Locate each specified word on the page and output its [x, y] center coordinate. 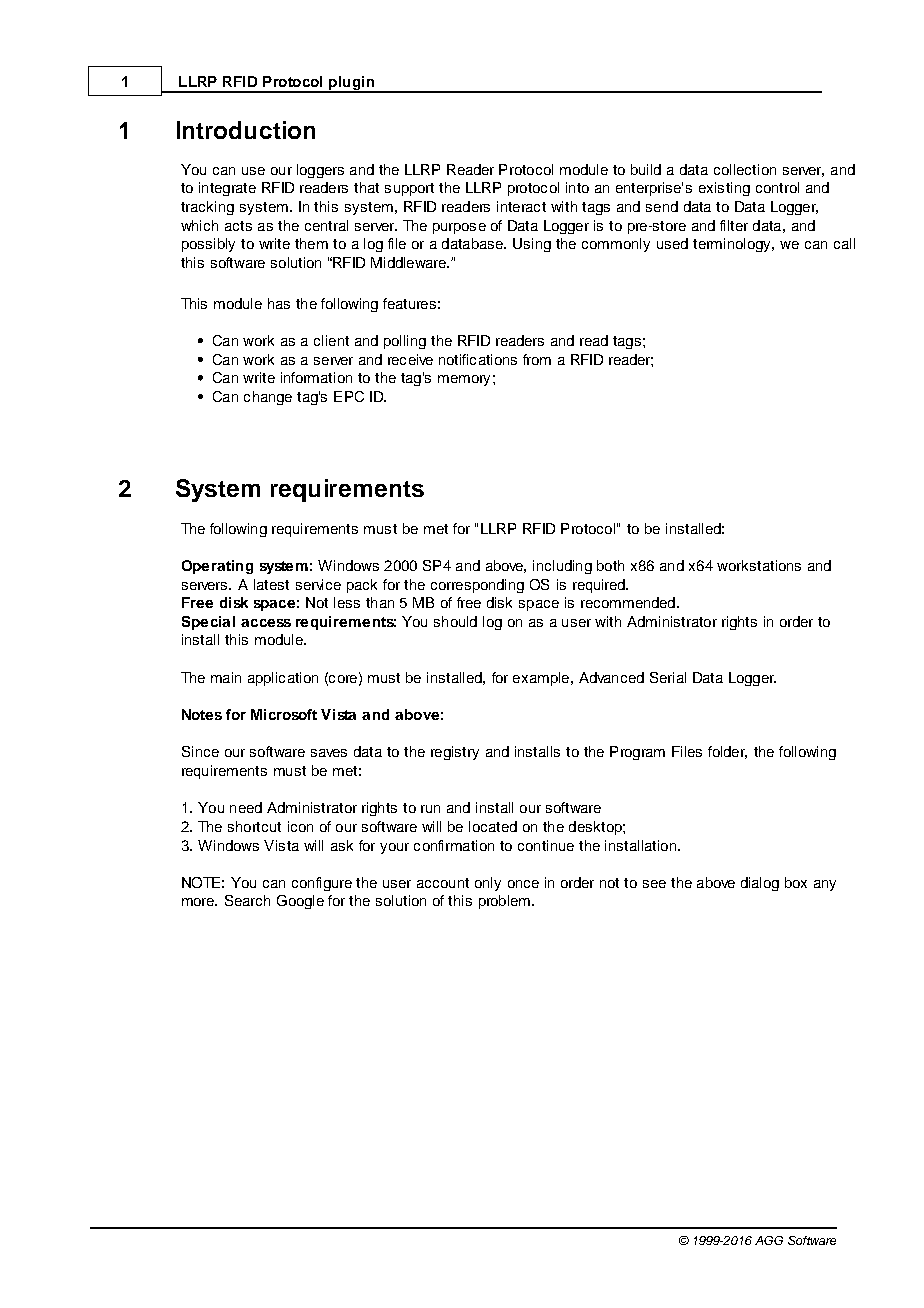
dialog [760, 884]
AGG [769, 1240]
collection [745, 169]
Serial [668, 677]
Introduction [246, 130]
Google [300, 902]
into [577, 187]
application [283, 679]
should [455, 621]
